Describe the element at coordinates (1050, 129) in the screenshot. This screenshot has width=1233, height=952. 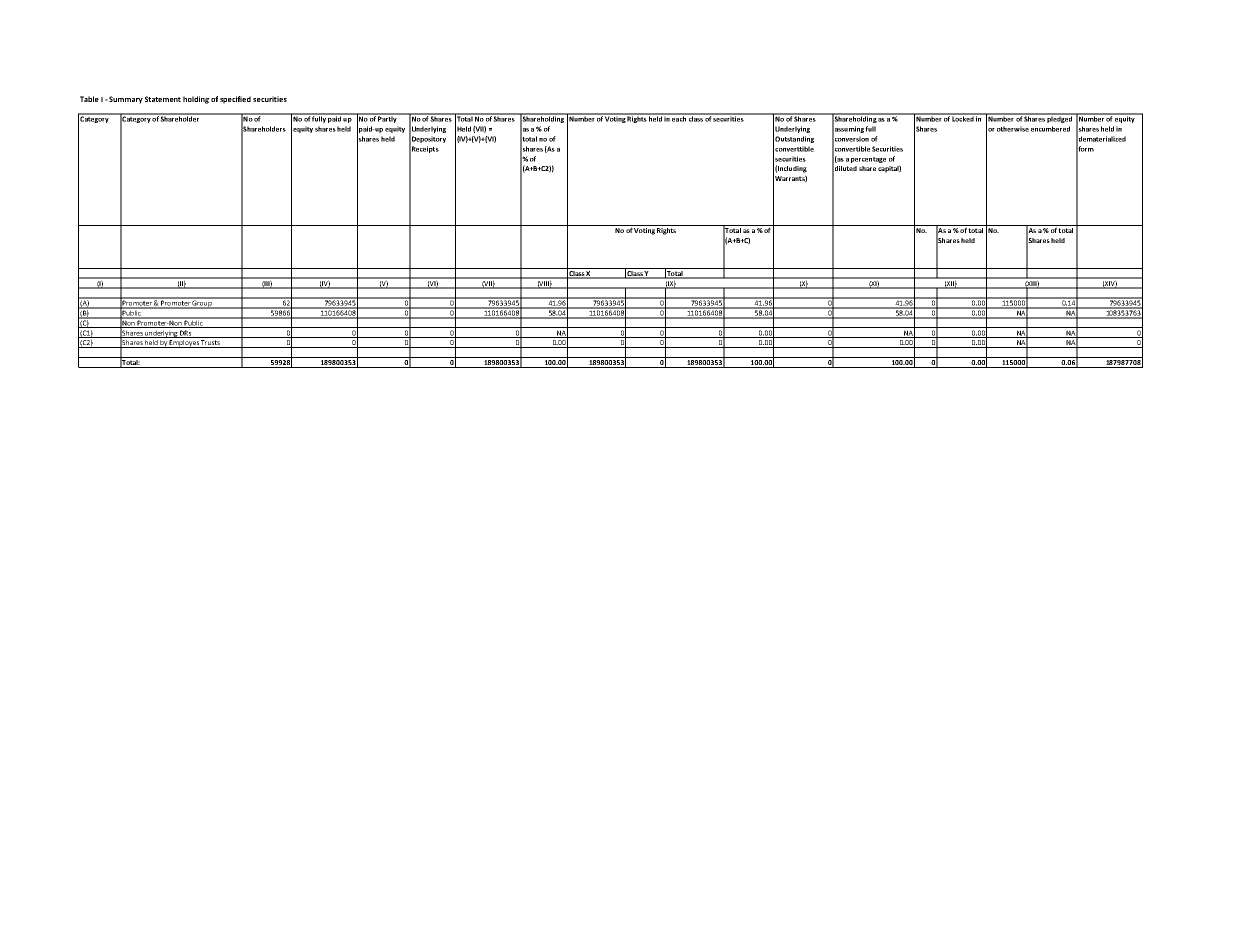
I see `encumbered` at that location.
